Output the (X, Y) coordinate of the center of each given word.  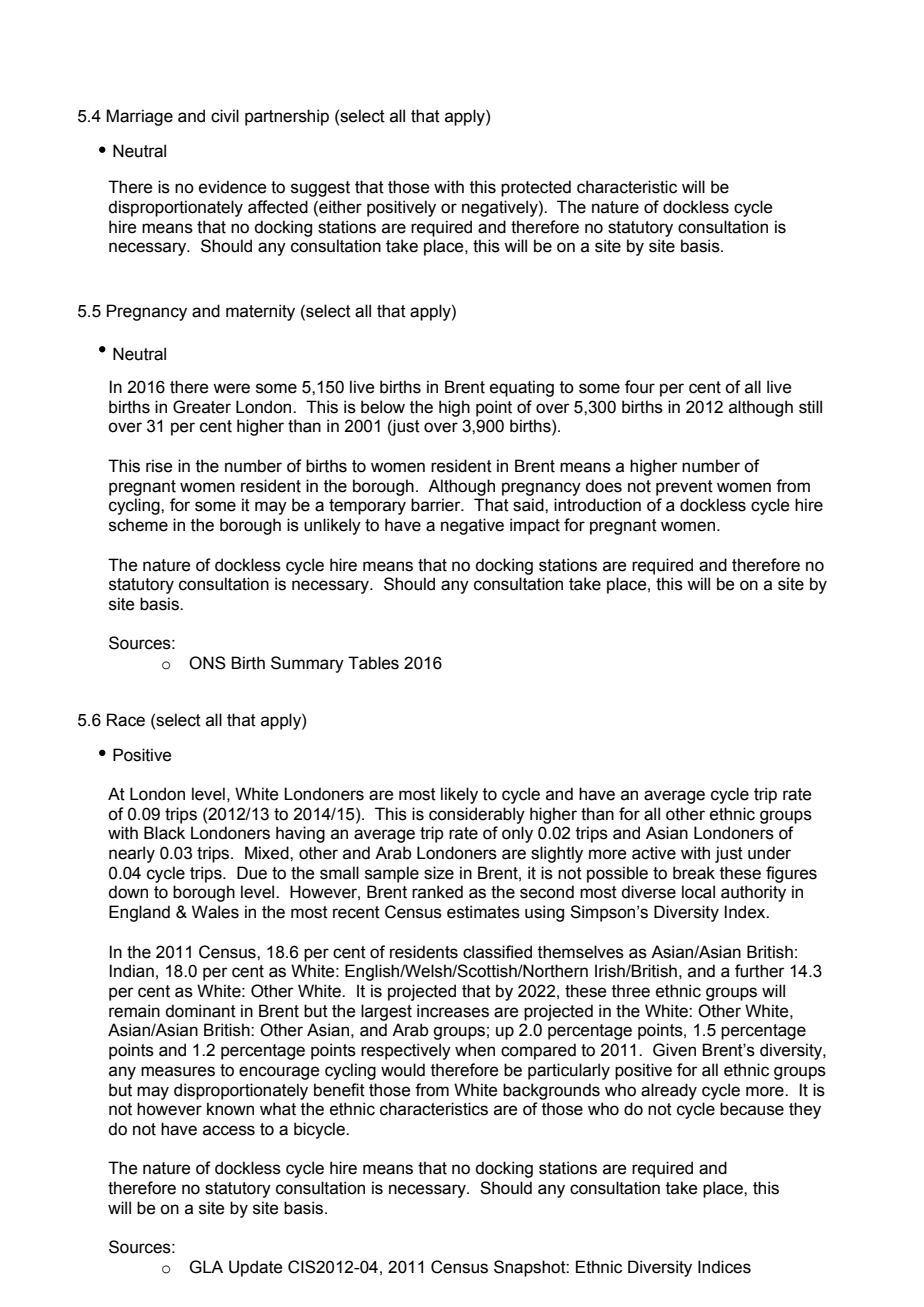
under (769, 853)
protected (536, 188)
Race (126, 720)
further (760, 971)
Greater (202, 407)
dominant (200, 1011)
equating (522, 388)
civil (225, 116)
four (640, 387)
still (810, 407)
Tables (373, 663)
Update (255, 1268)
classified (497, 952)
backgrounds (551, 1091)
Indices (724, 1267)
